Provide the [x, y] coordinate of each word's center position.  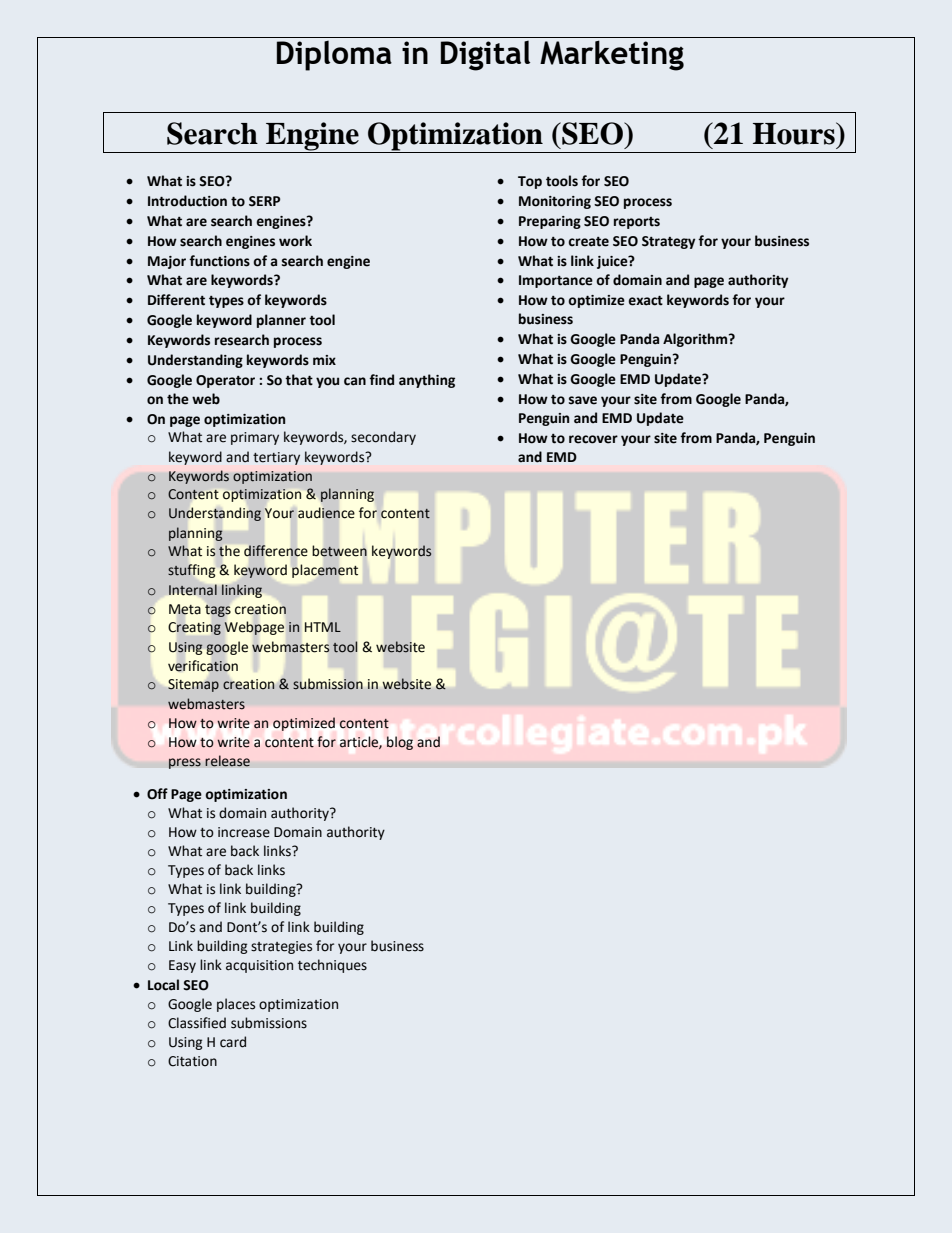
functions [219, 261]
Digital [485, 56]
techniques [332, 966]
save [583, 400]
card [233, 1042]
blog [400, 743]
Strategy [668, 242]
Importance [556, 281]
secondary [383, 438]
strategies [281, 947]
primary [255, 438]
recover [593, 439]
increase [244, 832]
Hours [795, 133]
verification [203, 666]
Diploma [334, 56]
